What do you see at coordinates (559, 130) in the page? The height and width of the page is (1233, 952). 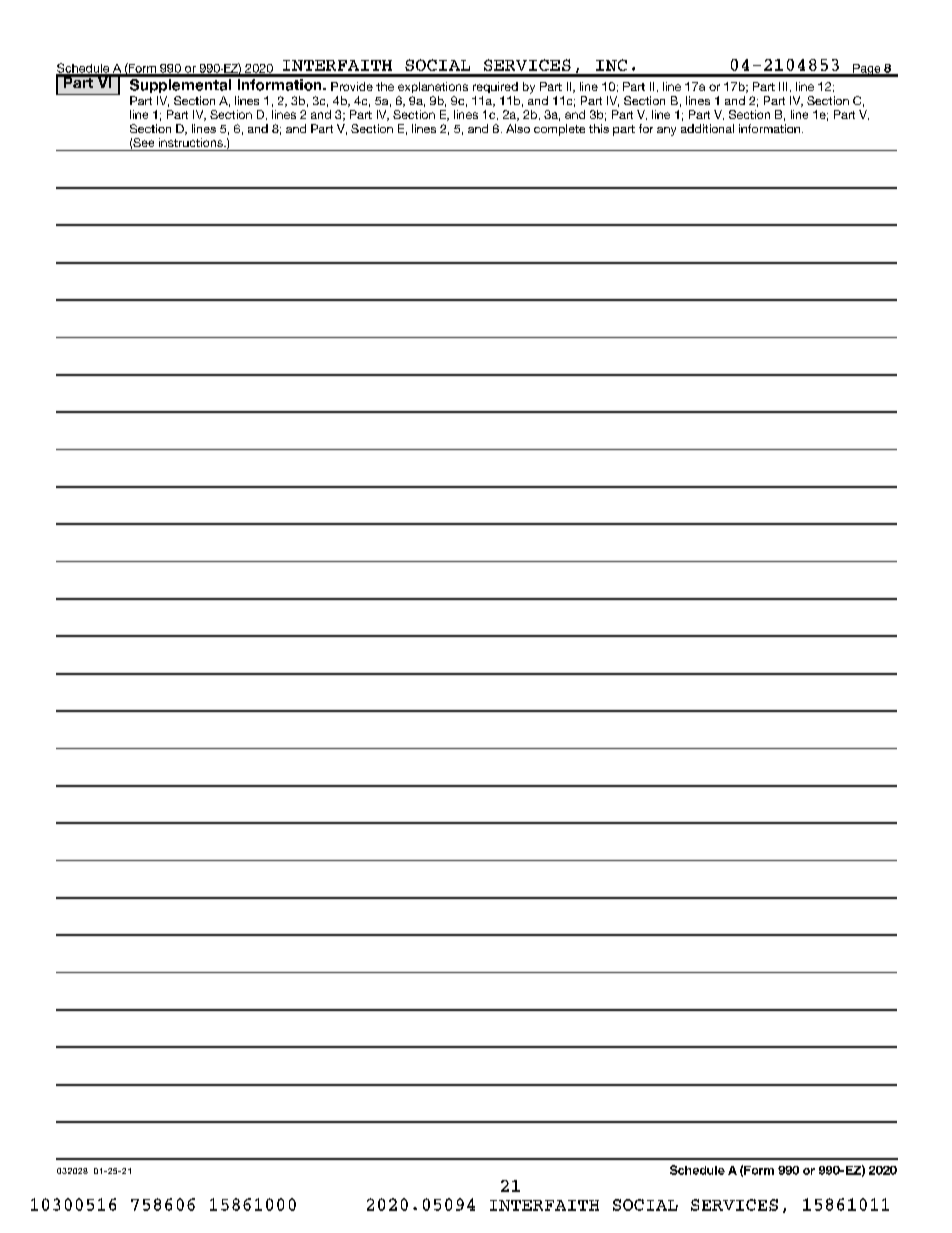 I see `complete` at bounding box center [559, 130].
